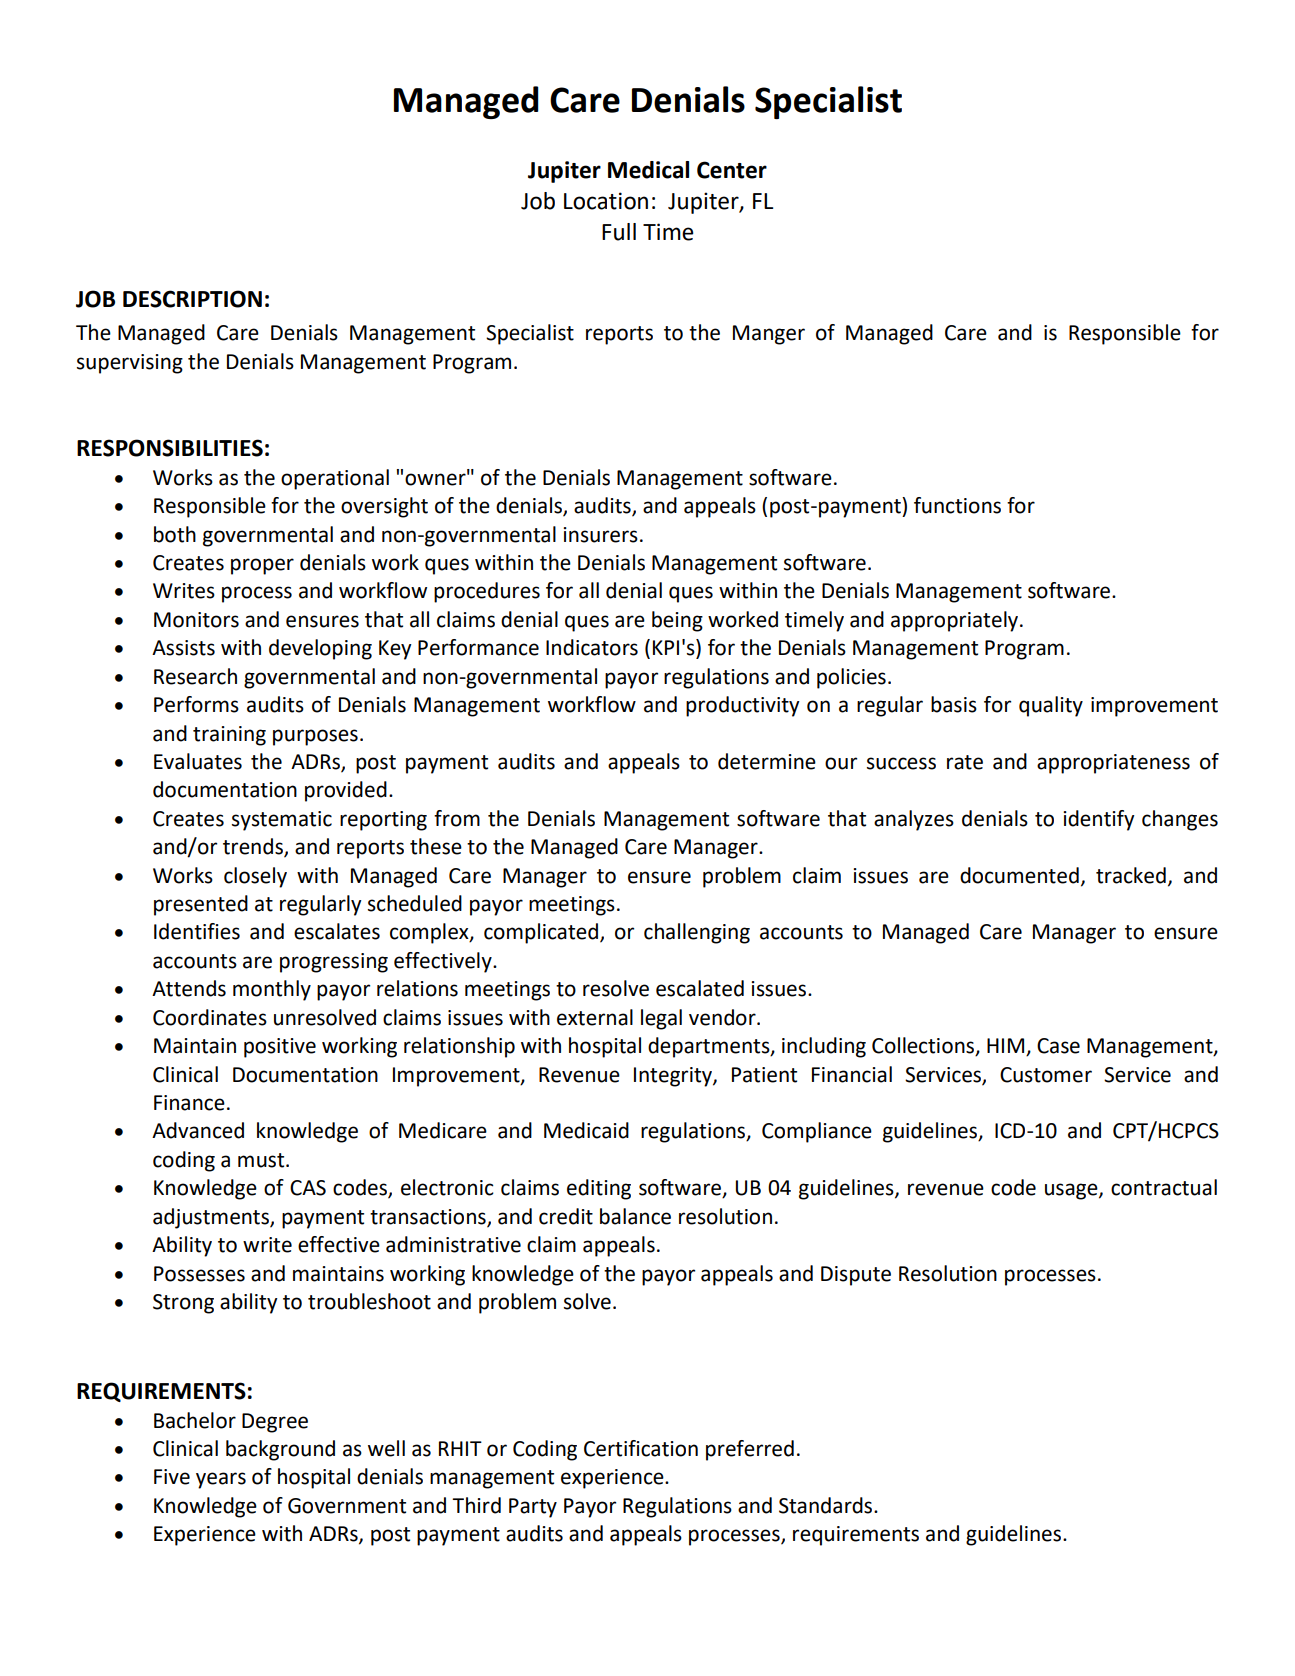 The height and width of the image is (1676, 1295). What do you see at coordinates (192, 299) in the image?
I see `DESCRIPTION` at bounding box center [192, 299].
